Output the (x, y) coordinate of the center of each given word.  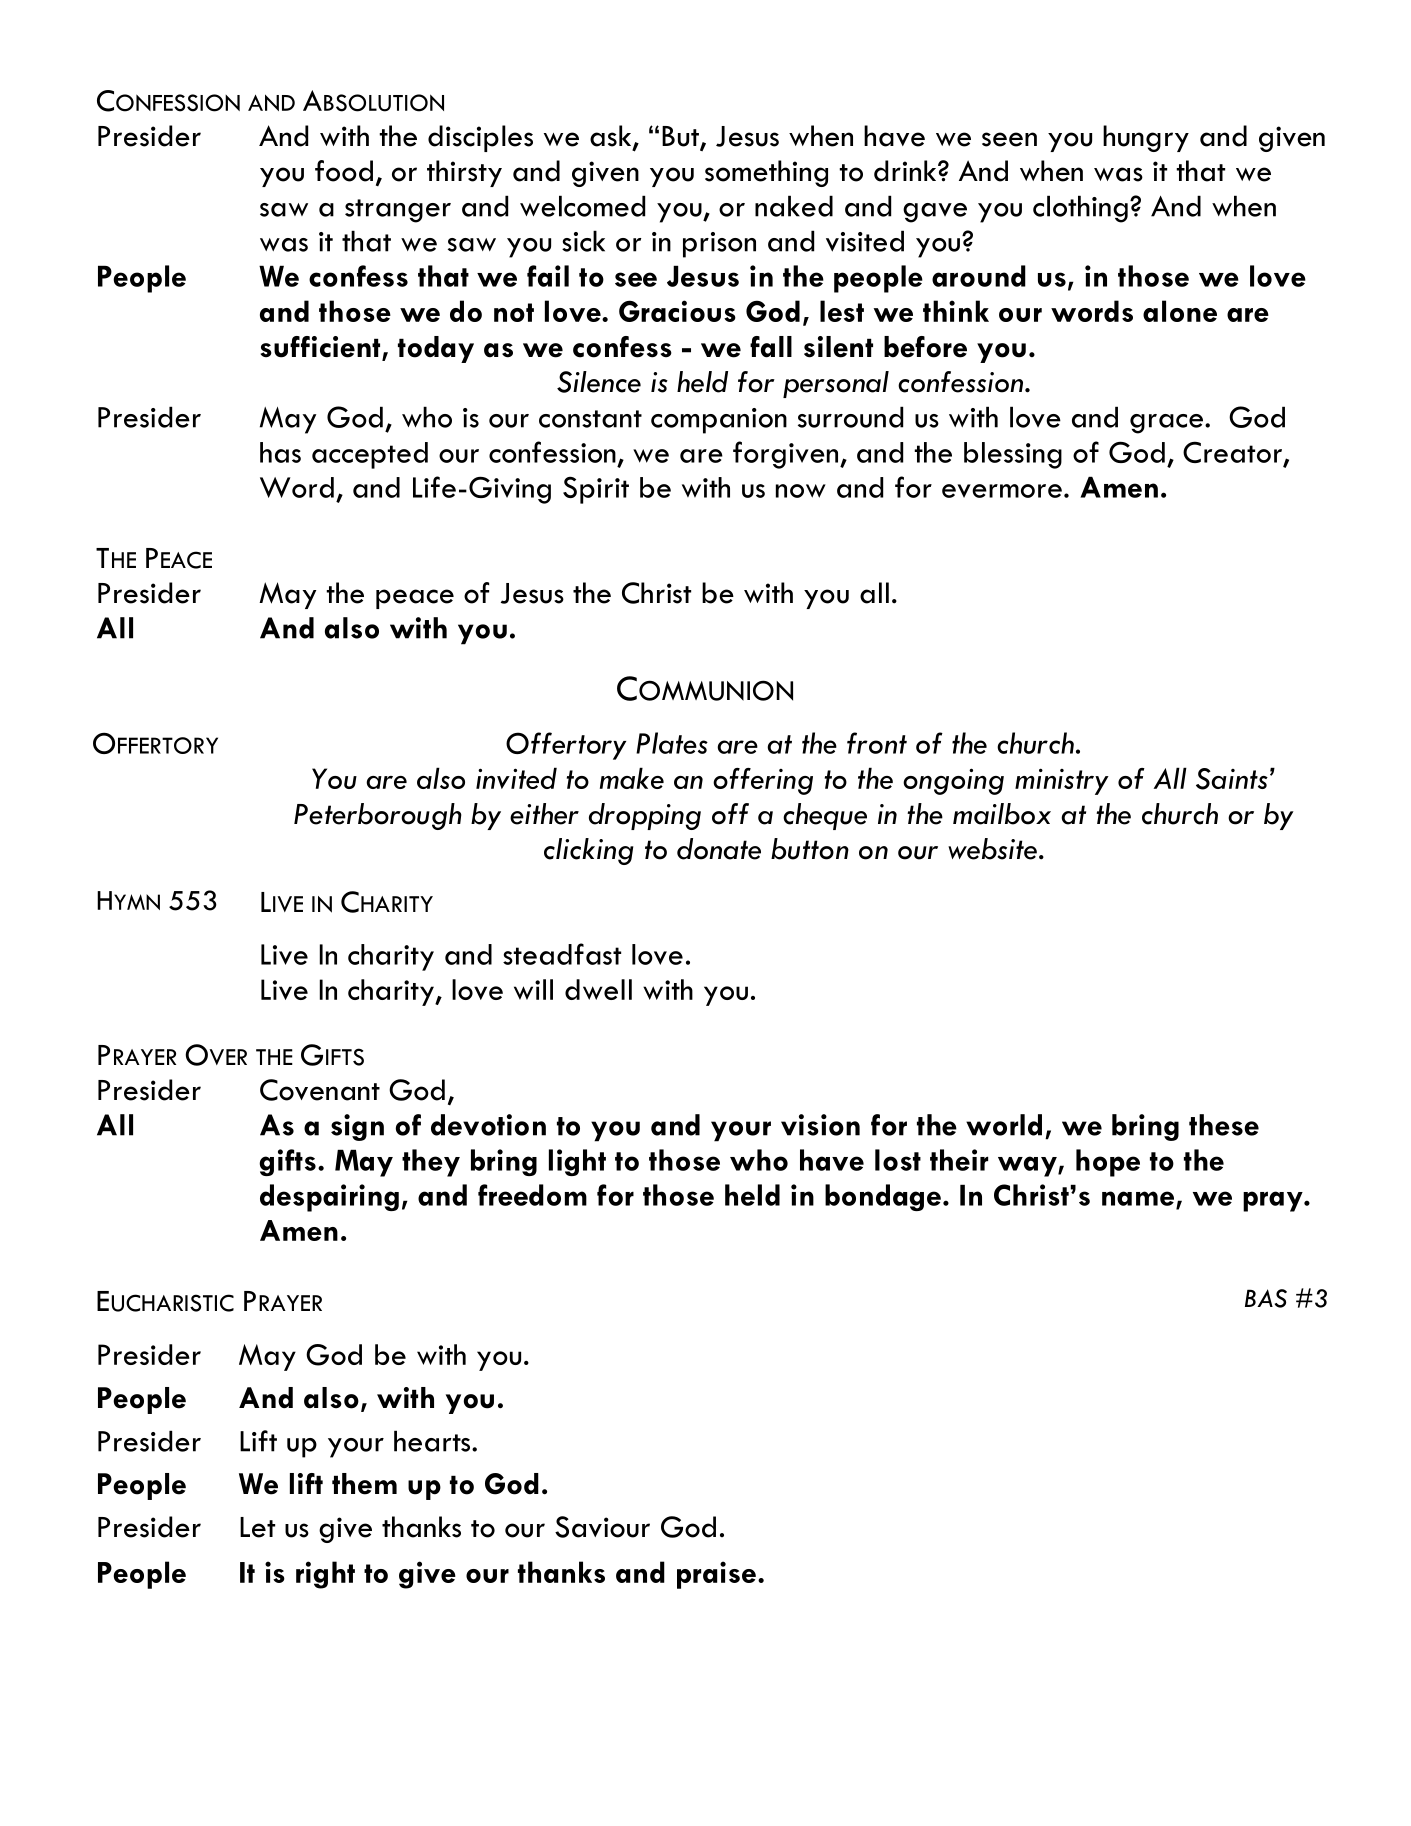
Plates (672, 743)
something (766, 173)
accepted (370, 455)
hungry (1146, 138)
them (364, 1484)
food (344, 171)
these (1224, 1125)
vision (820, 1125)
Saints (1232, 779)
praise (716, 1575)
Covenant (320, 1090)
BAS (1266, 1298)
